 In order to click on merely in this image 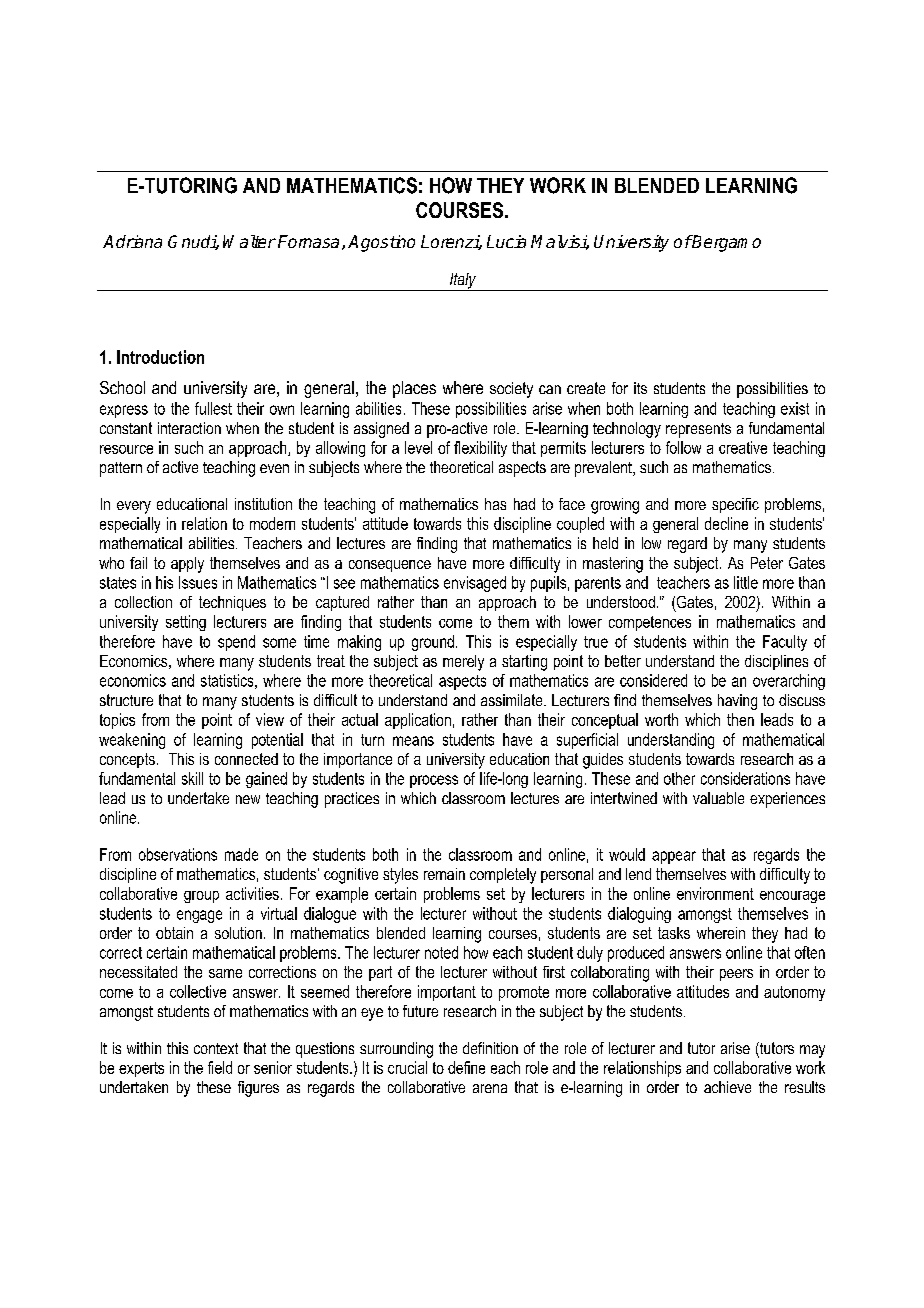, I will do `click(463, 663)`.
